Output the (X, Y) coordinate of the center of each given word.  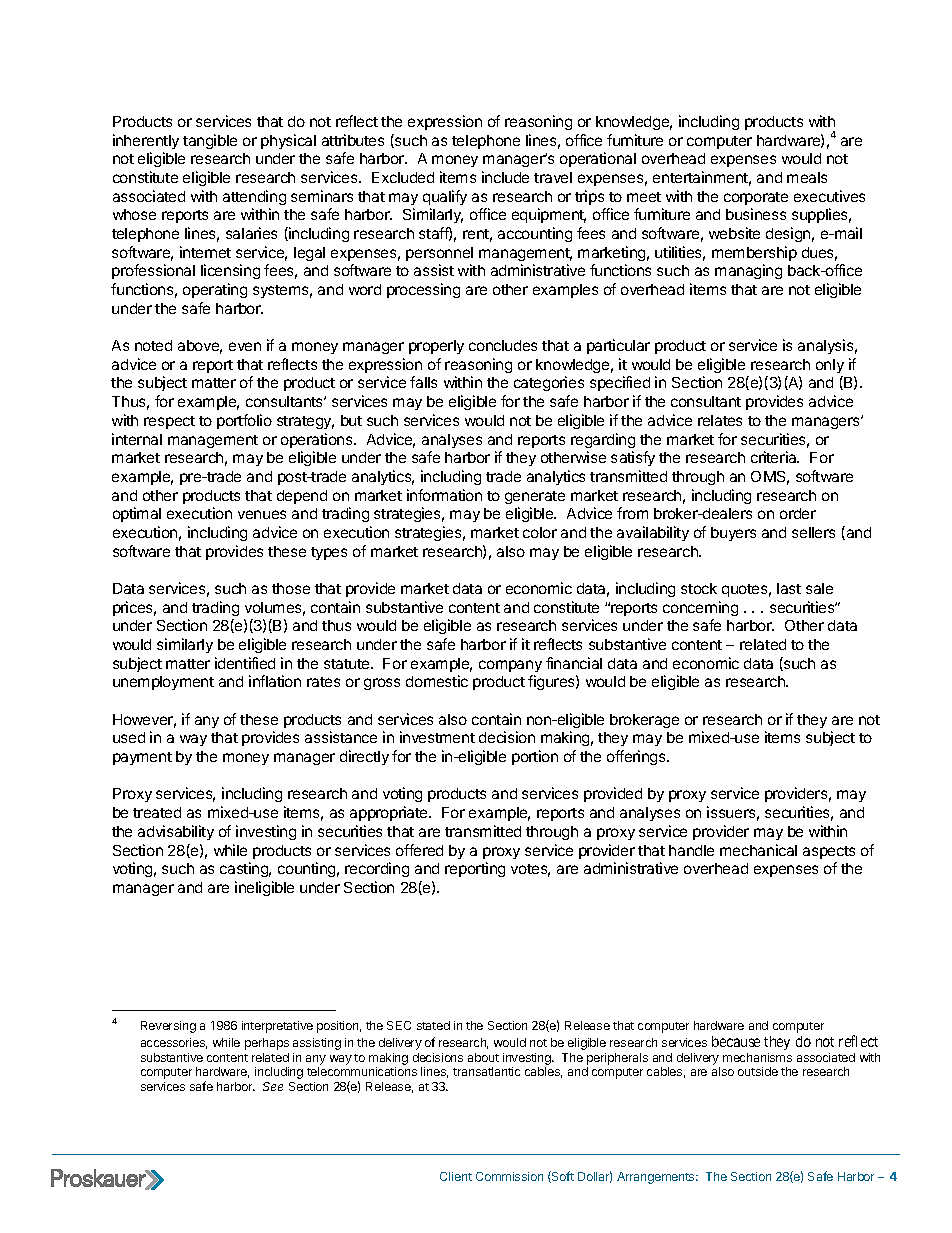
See (273, 1086)
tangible (210, 141)
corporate (756, 198)
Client (456, 1176)
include (505, 177)
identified (245, 663)
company (510, 666)
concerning (700, 608)
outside (758, 1071)
